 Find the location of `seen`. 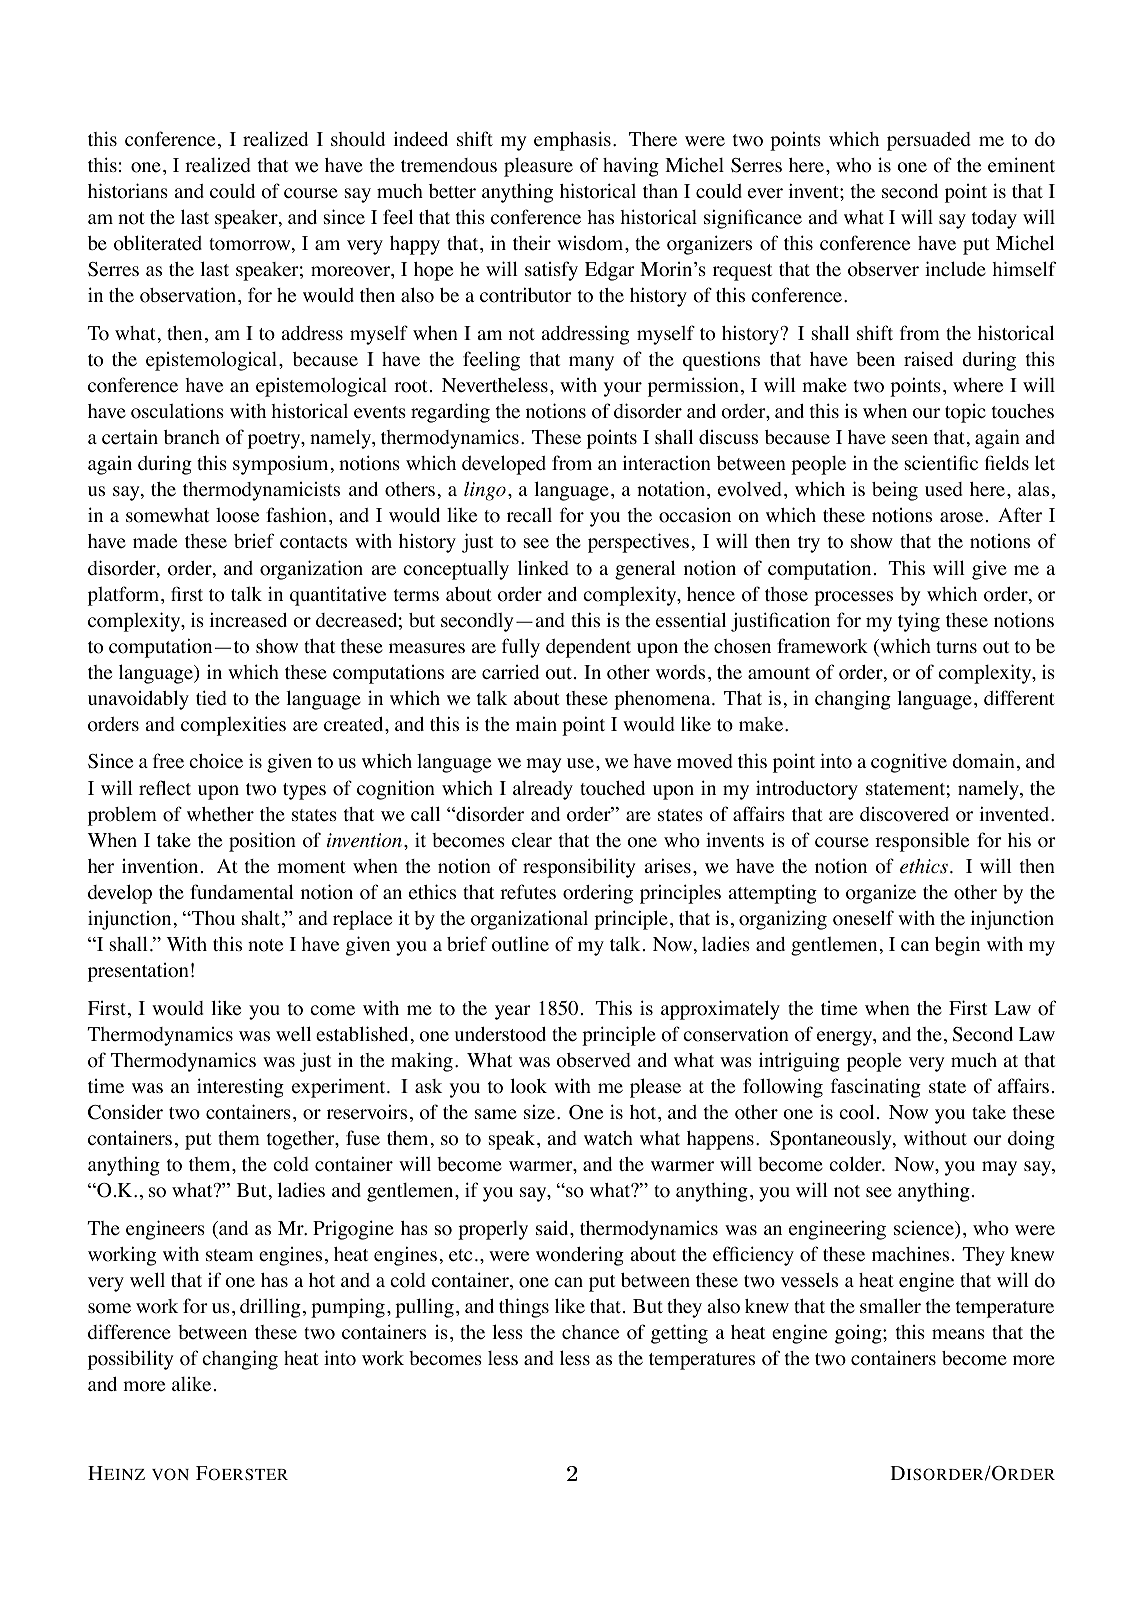

seen is located at coordinates (910, 439).
